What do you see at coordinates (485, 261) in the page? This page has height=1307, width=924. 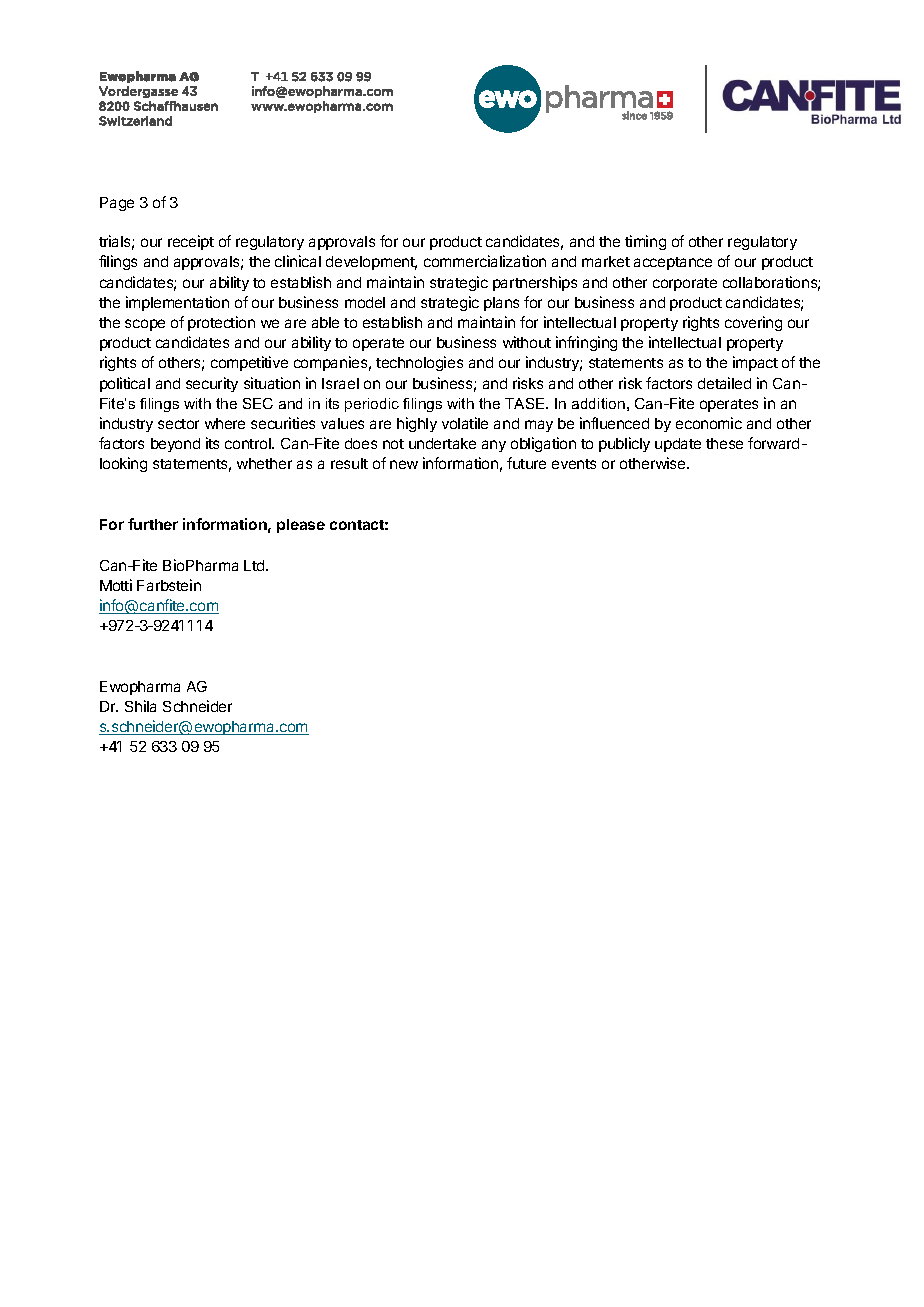 I see `commercialization` at bounding box center [485, 261].
